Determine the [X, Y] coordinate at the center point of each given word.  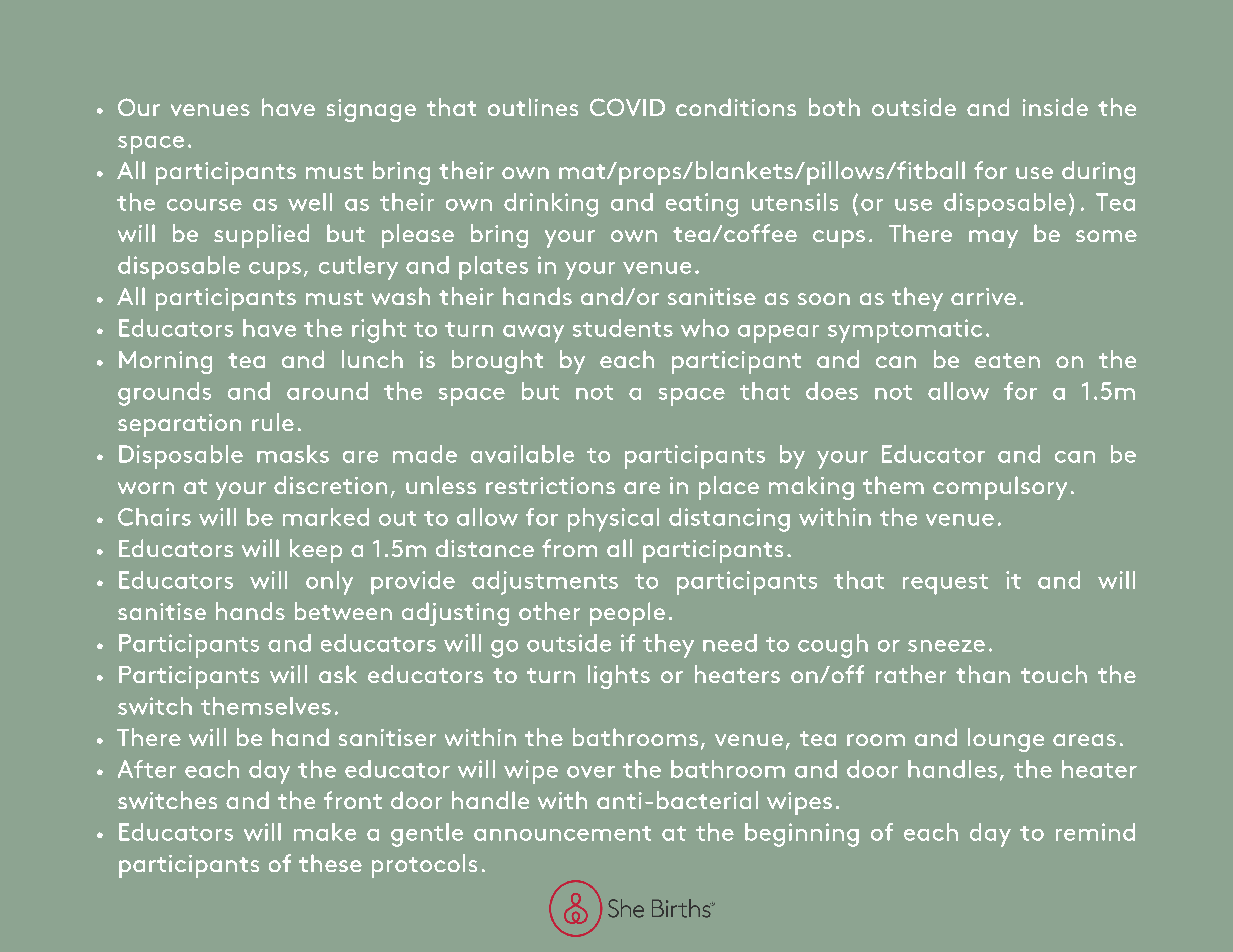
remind [1095, 832]
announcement [562, 833]
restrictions [550, 485]
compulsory [1000, 488]
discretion [330, 485]
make [325, 832]
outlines [533, 107]
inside [1055, 107]
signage [371, 110]
